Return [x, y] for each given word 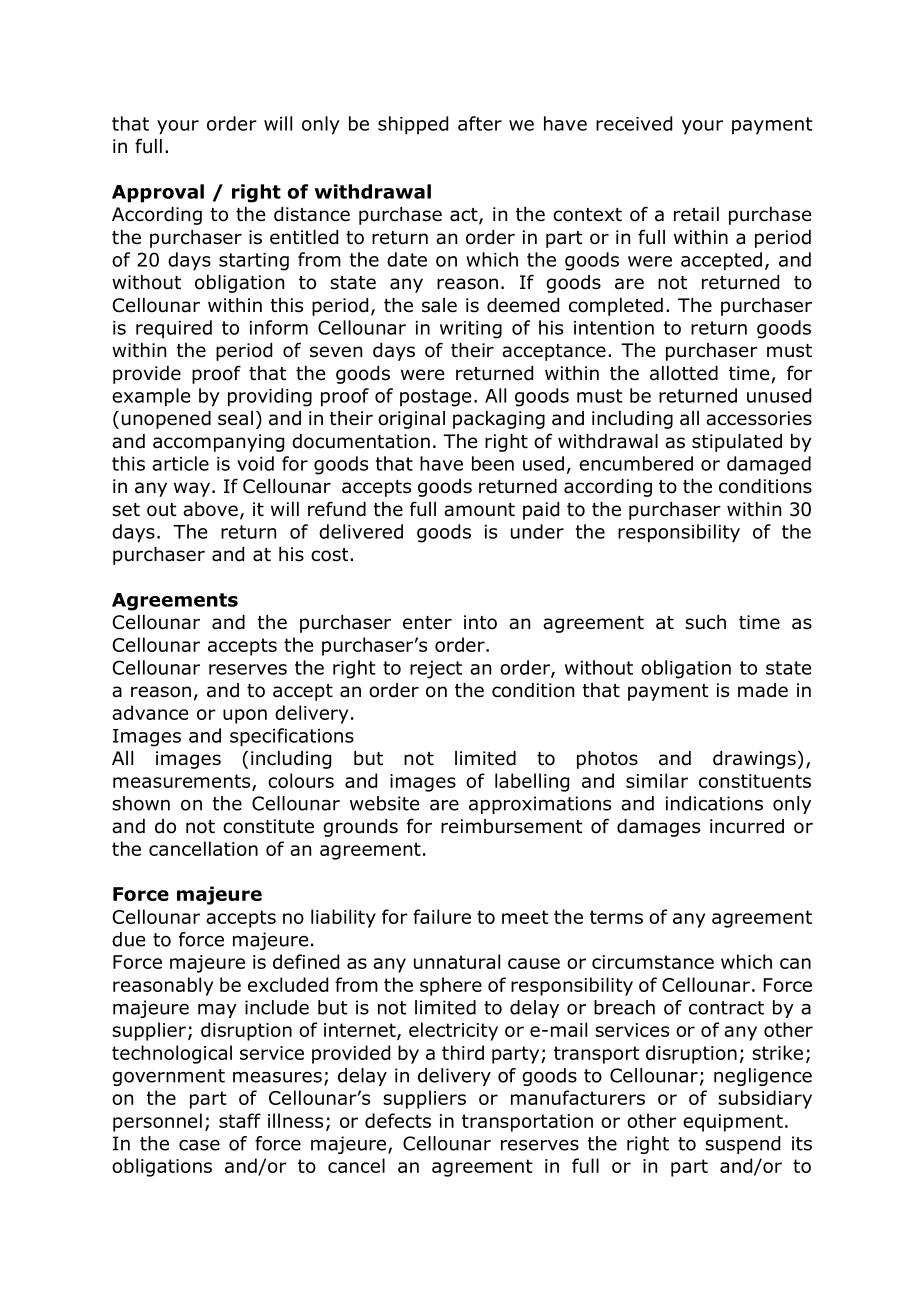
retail [696, 214]
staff [240, 1120]
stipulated [737, 443]
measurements [183, 782]
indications [714, 803]
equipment [733, 1123]
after [480, 123]
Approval [158, 193]
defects [398, 1120]
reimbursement [512, 826]
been [493, 463]
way [192, 489]
